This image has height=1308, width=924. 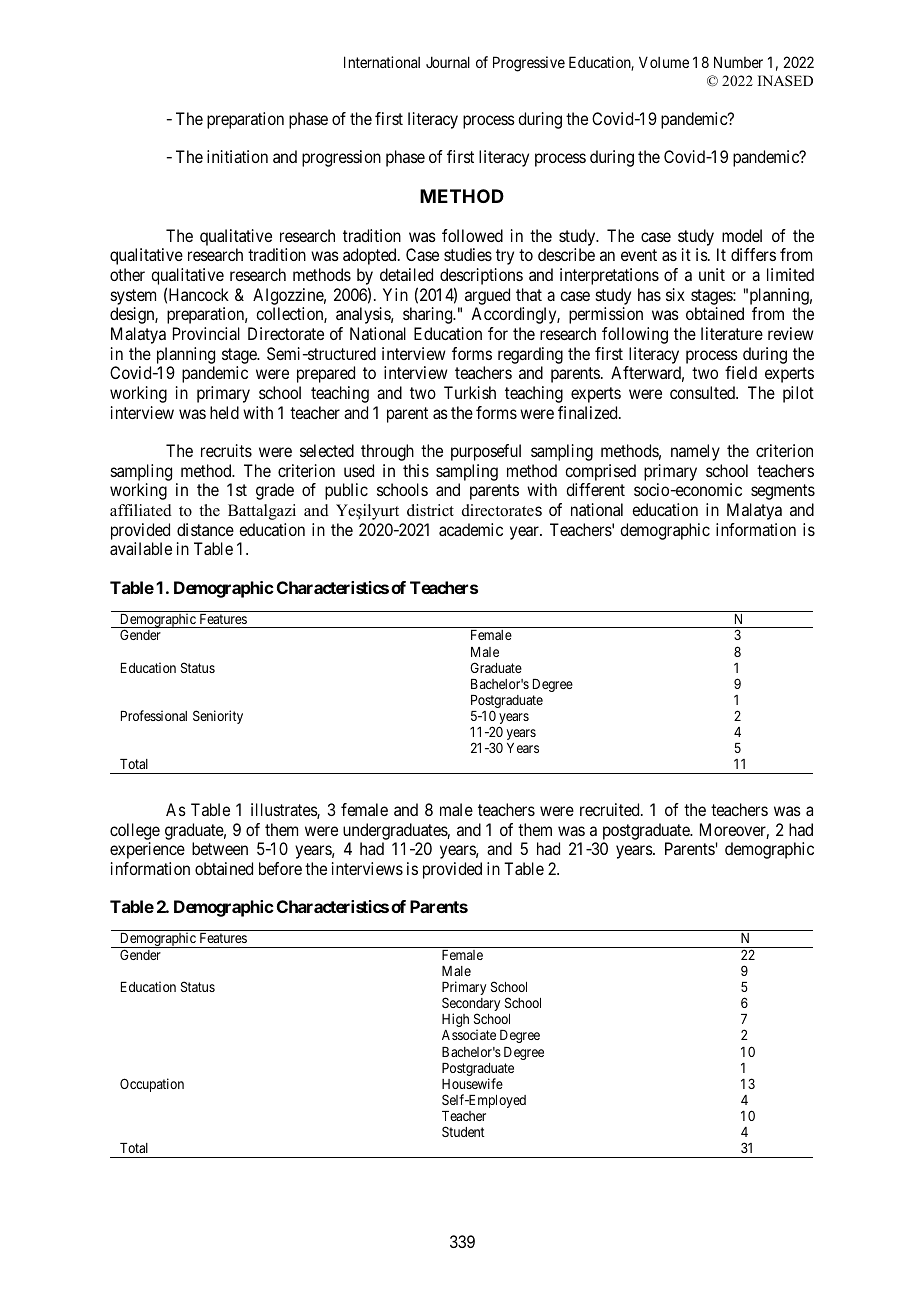 I want to click on Secondary, so click(x=471, y=1005).
